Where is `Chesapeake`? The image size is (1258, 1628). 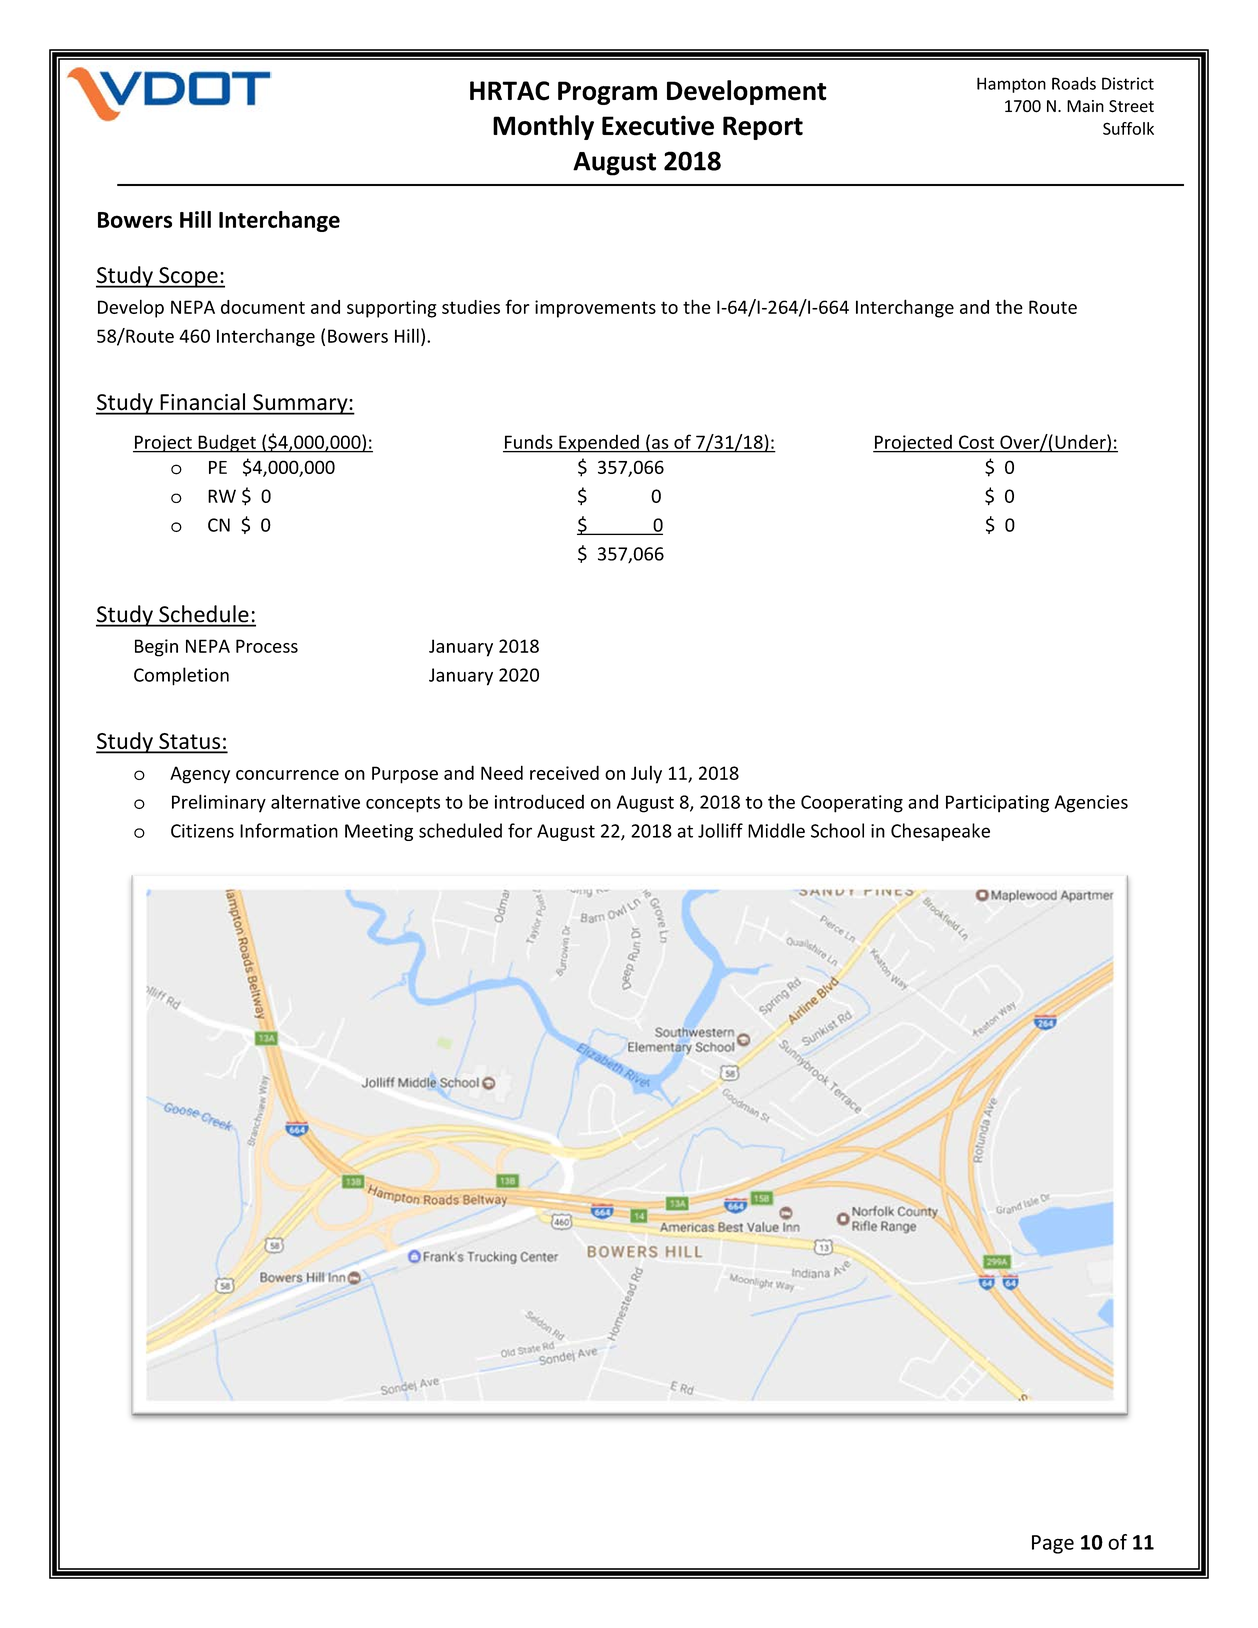 Chesapeake is located at coordinates (940, 832).
